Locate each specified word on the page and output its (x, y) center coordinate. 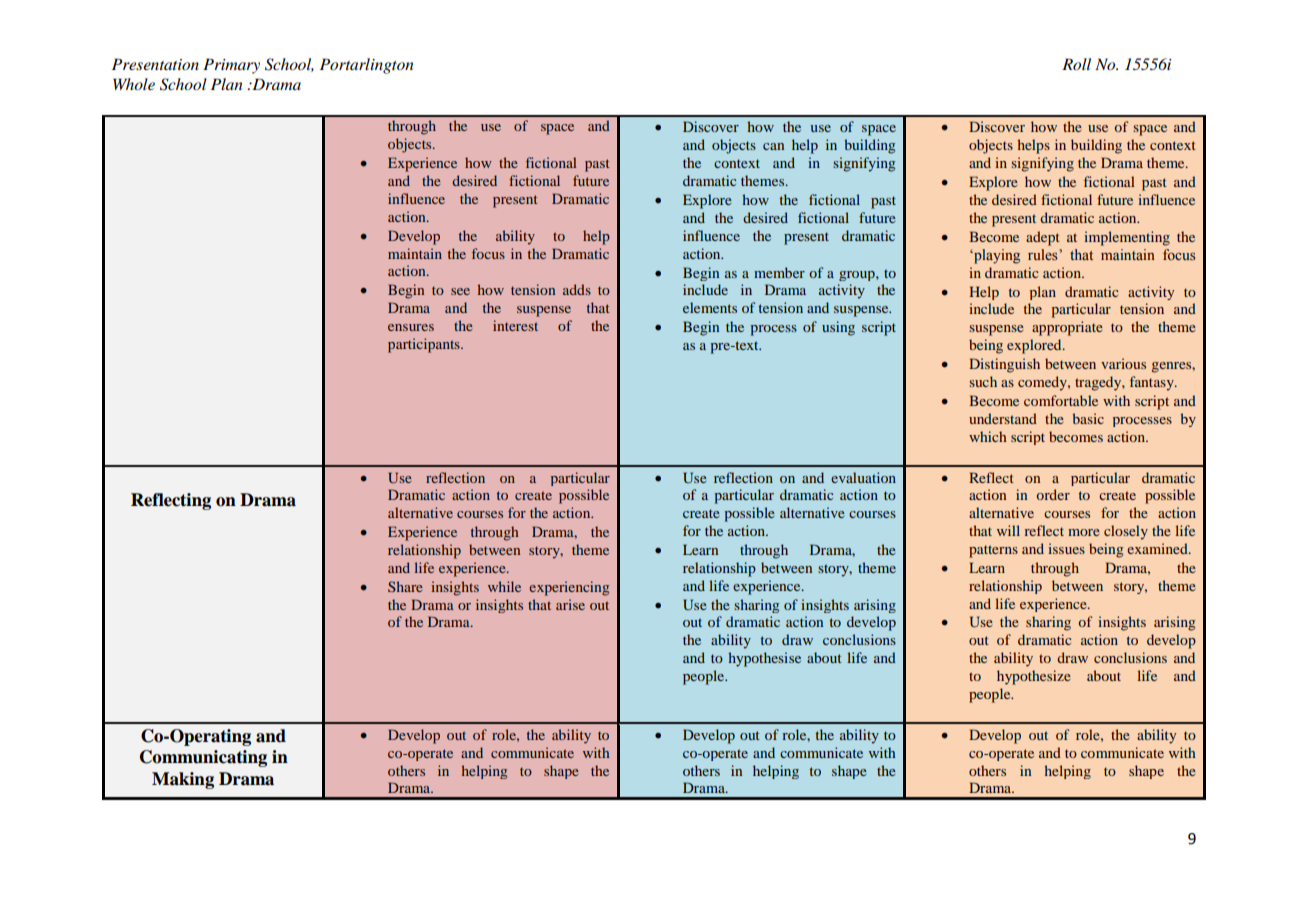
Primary (231, 66)
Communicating (203, 758)
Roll (1076, 64)
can (773, 146)
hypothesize (1034, 677)
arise (570, 604)
